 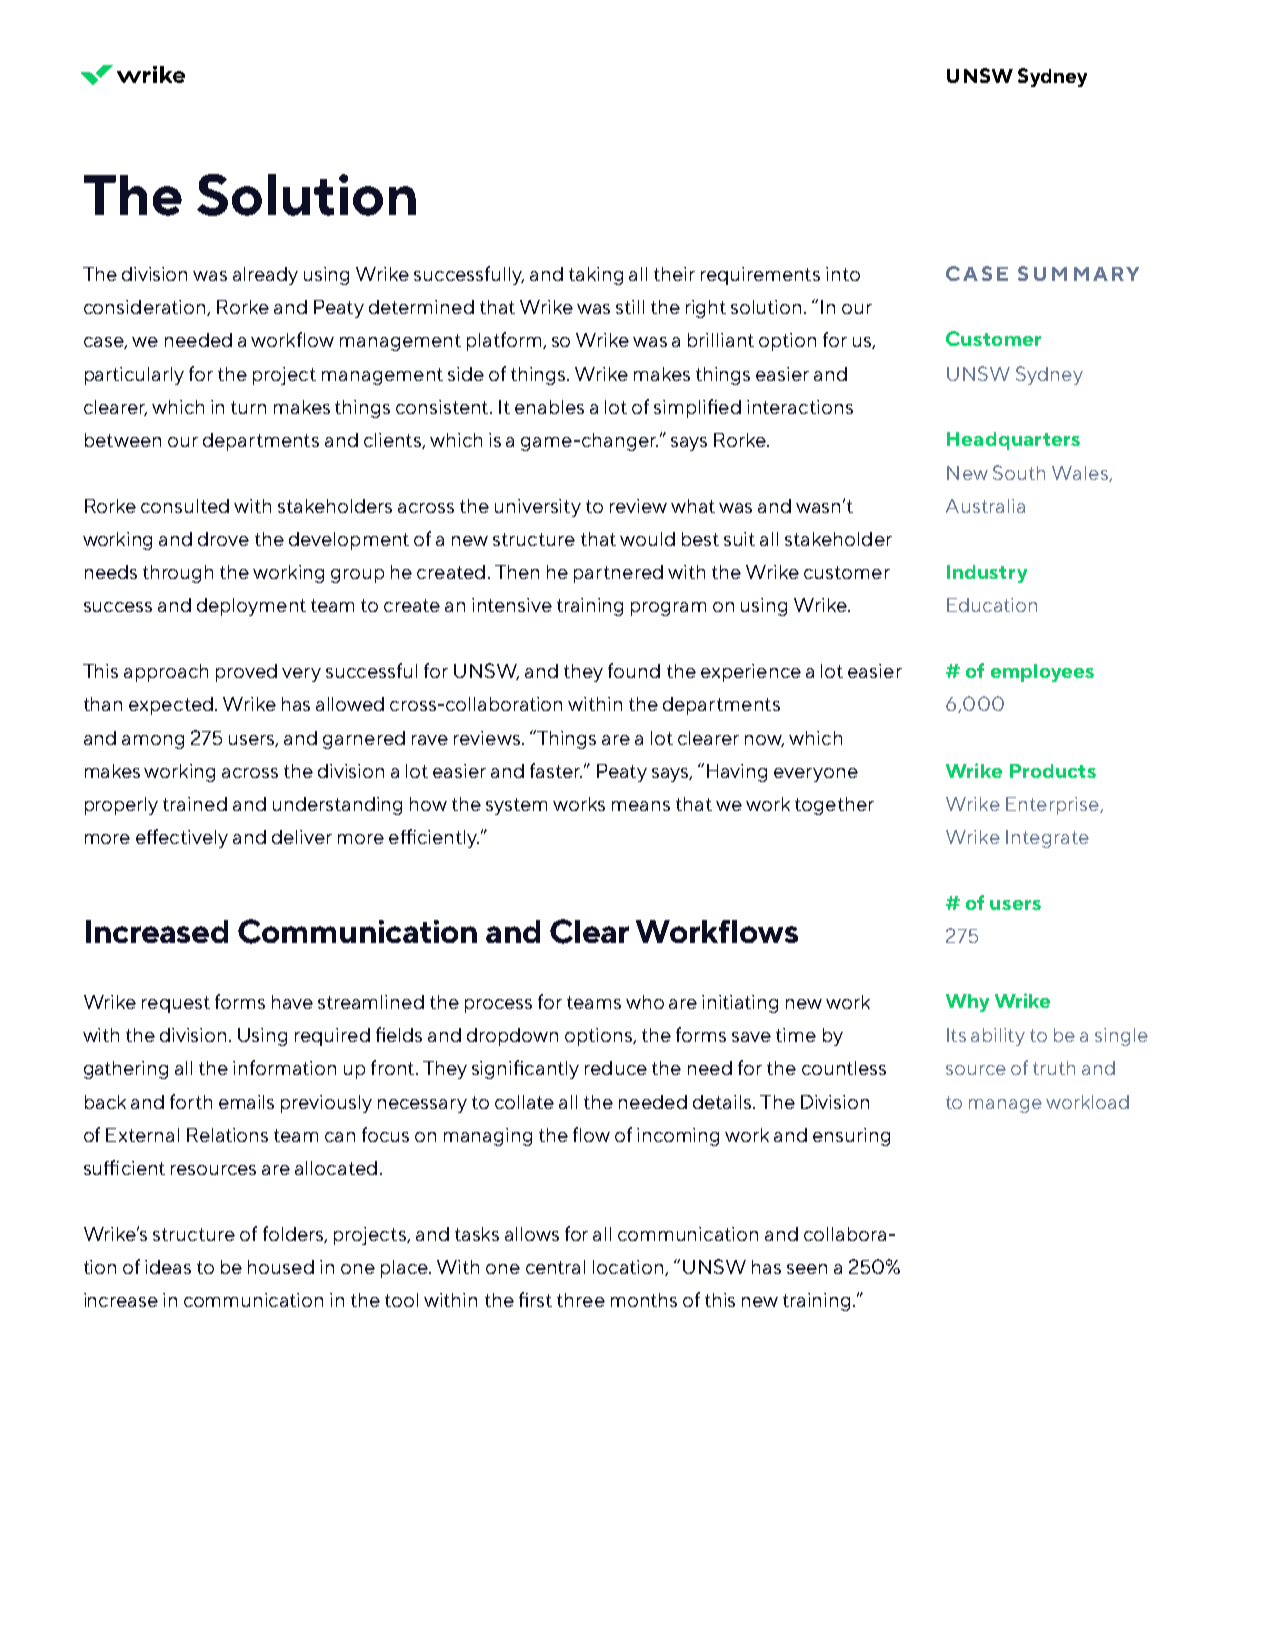 What do you see at coordinates (195, 804) in the screenshot?
I see `trained` at bounding box center [195, 804].
